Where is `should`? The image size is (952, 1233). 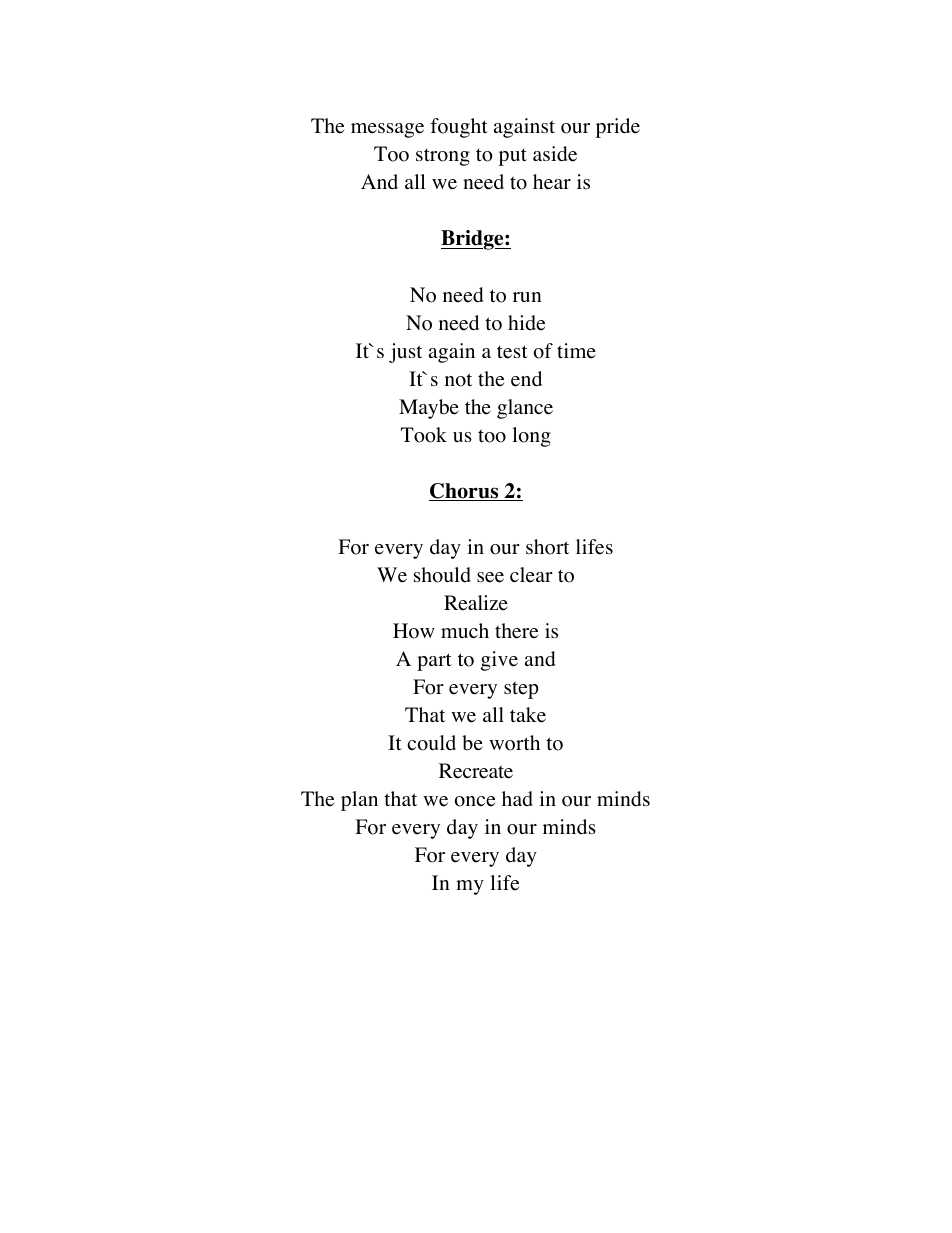
should is located at coordinates (442, 575).
